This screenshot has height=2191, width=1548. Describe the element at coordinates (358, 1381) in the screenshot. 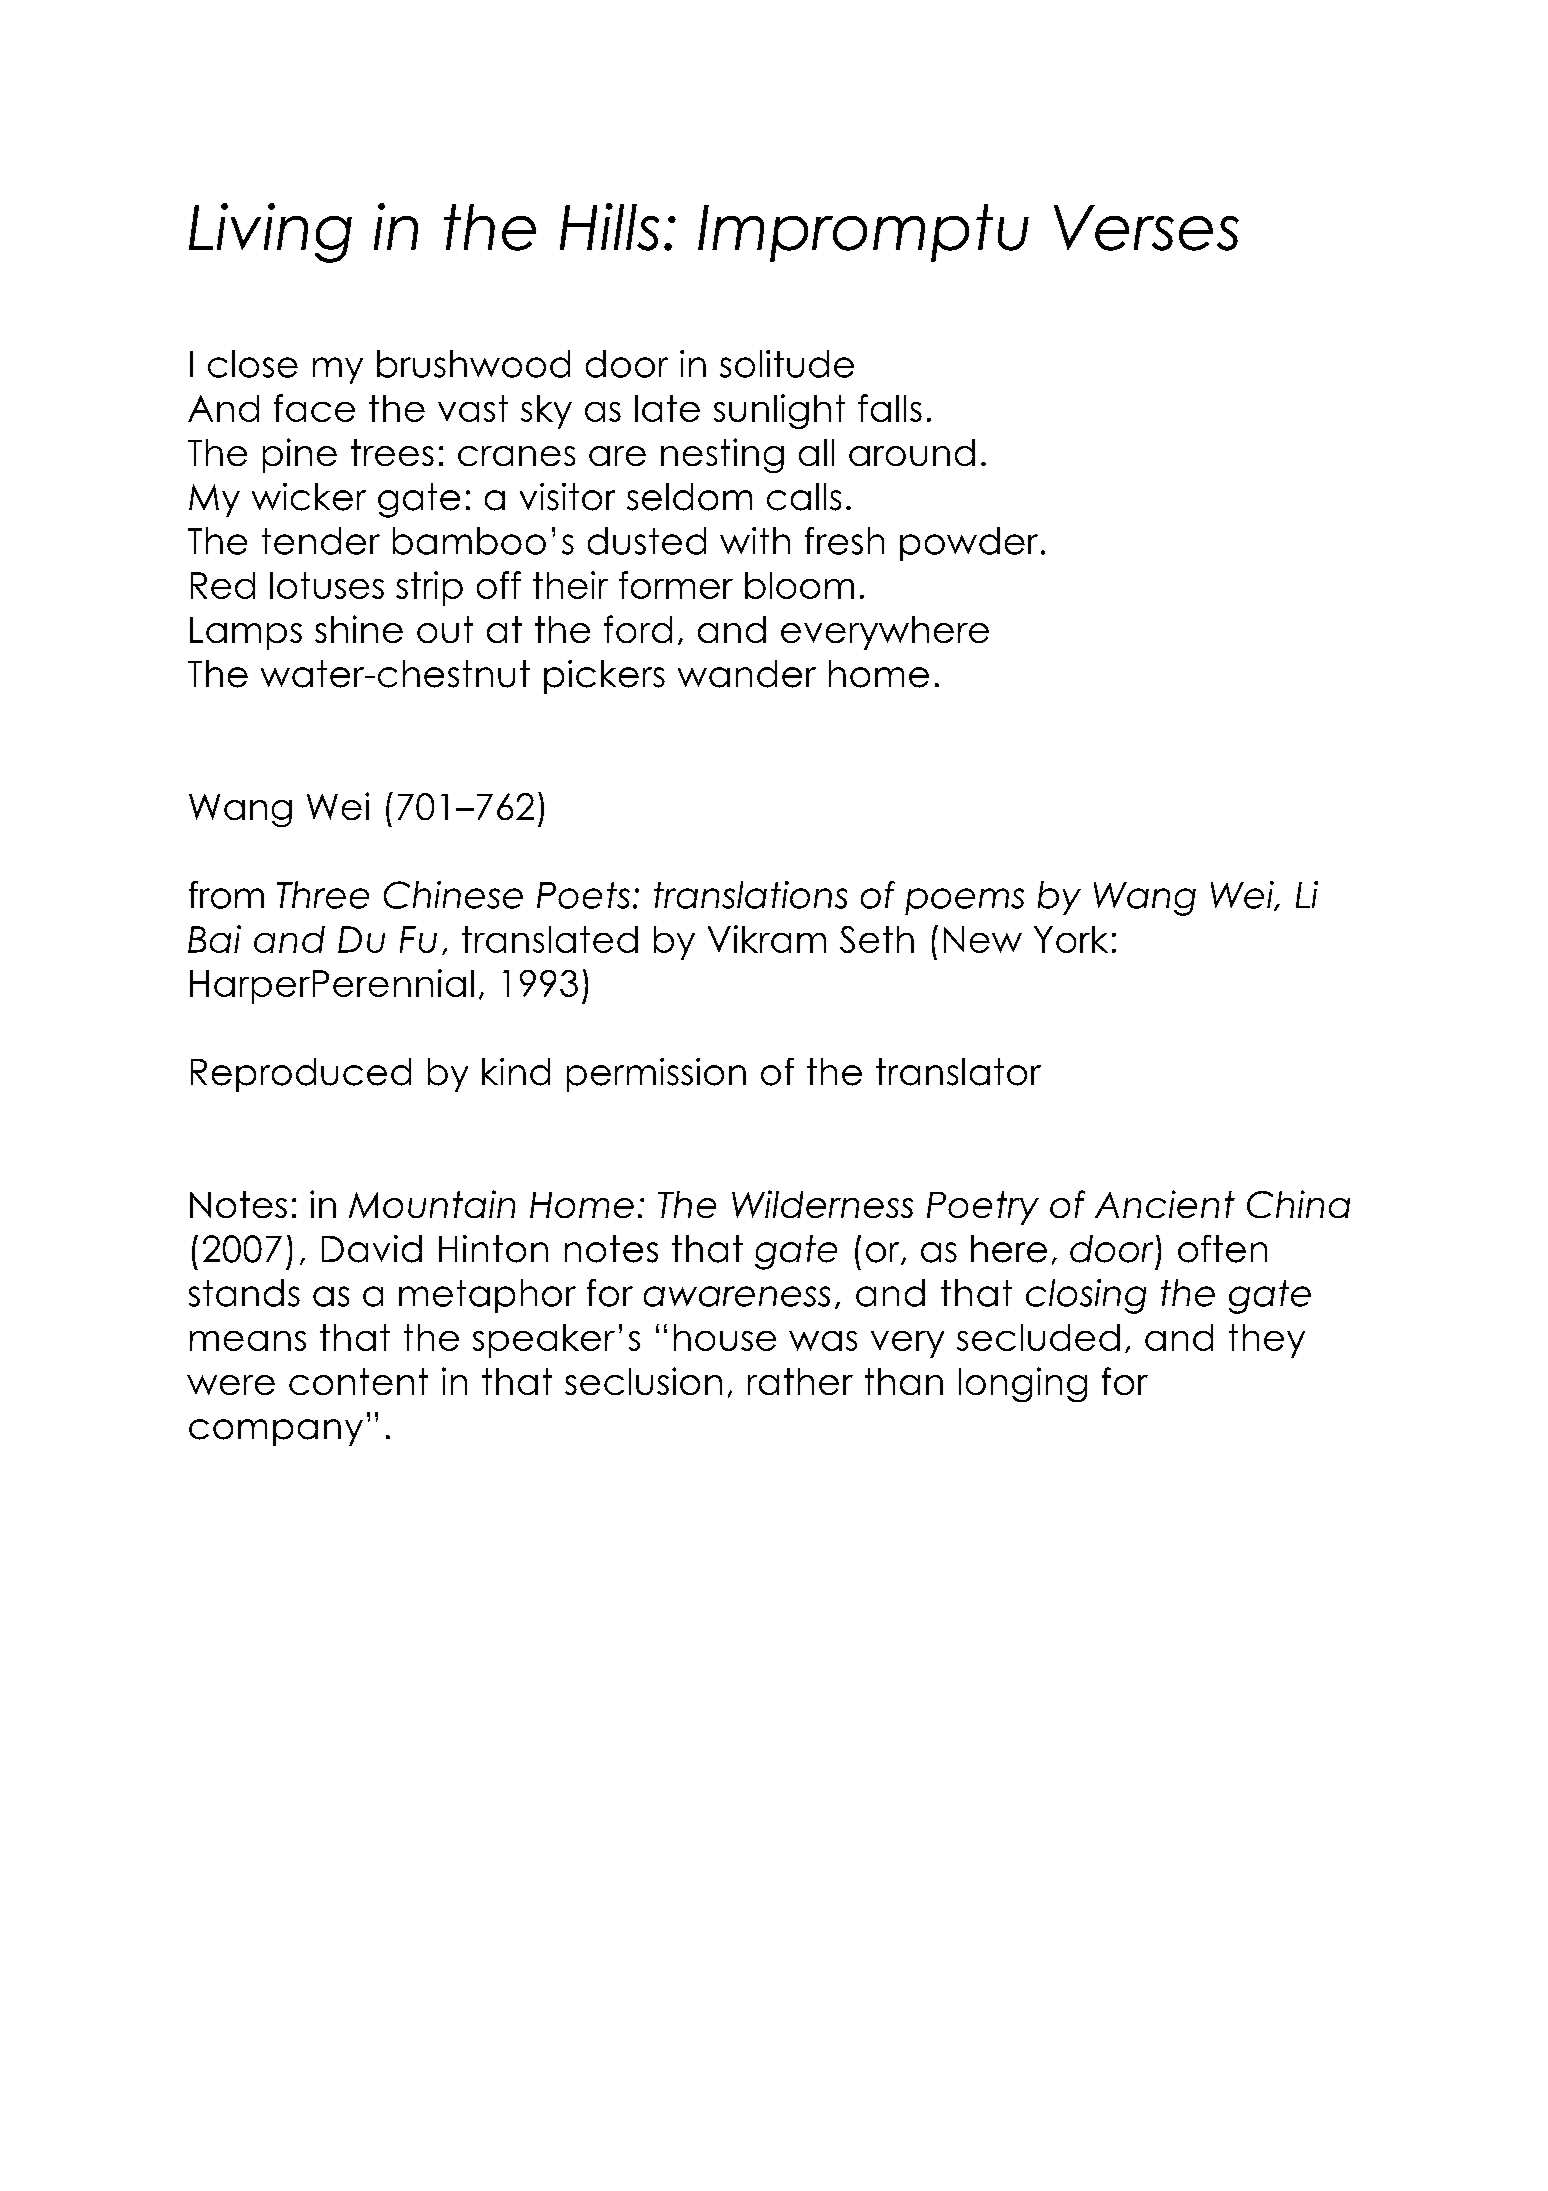

I see `content` at that location.
